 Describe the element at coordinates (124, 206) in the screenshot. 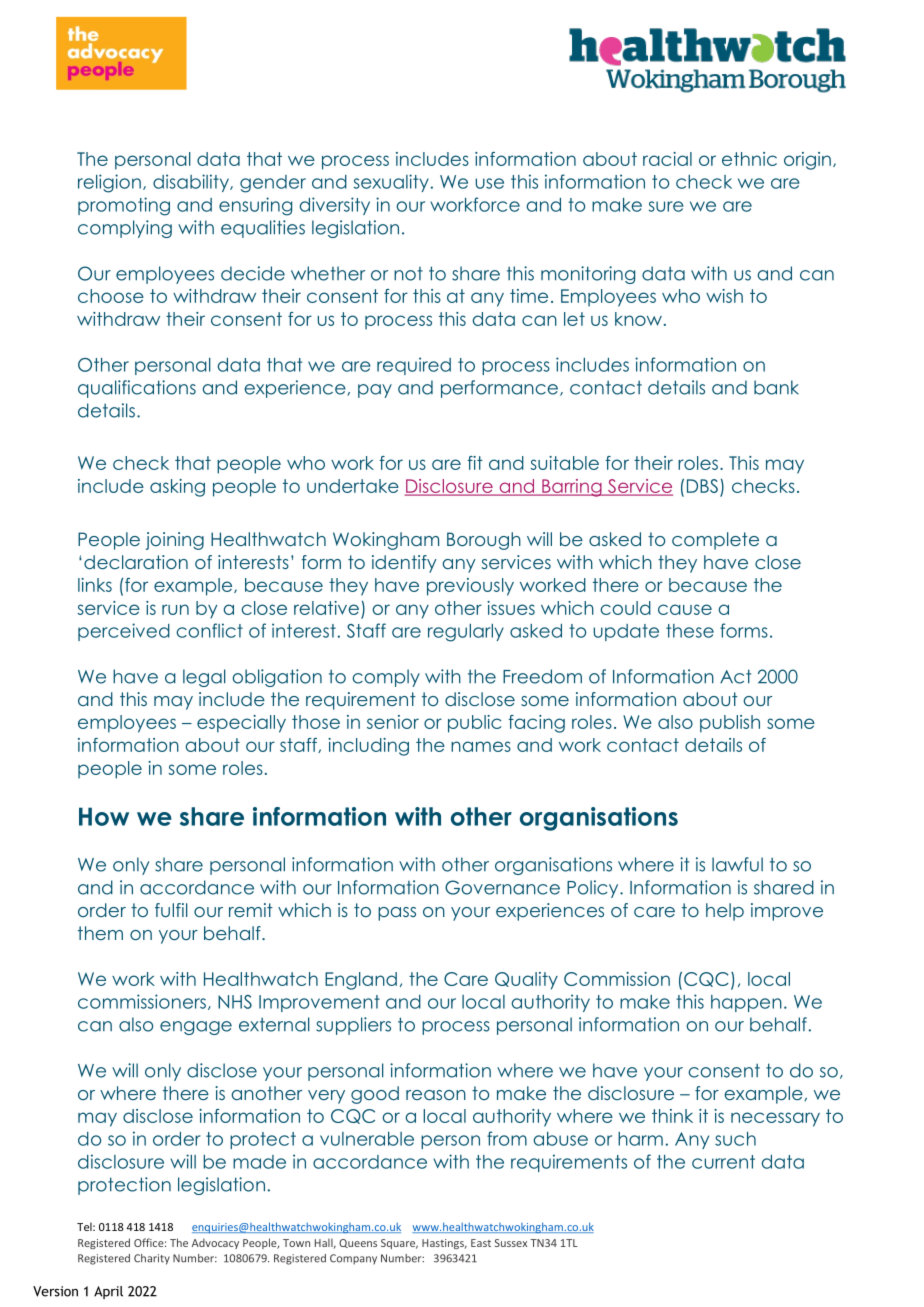

I see `promoting` at that location.
